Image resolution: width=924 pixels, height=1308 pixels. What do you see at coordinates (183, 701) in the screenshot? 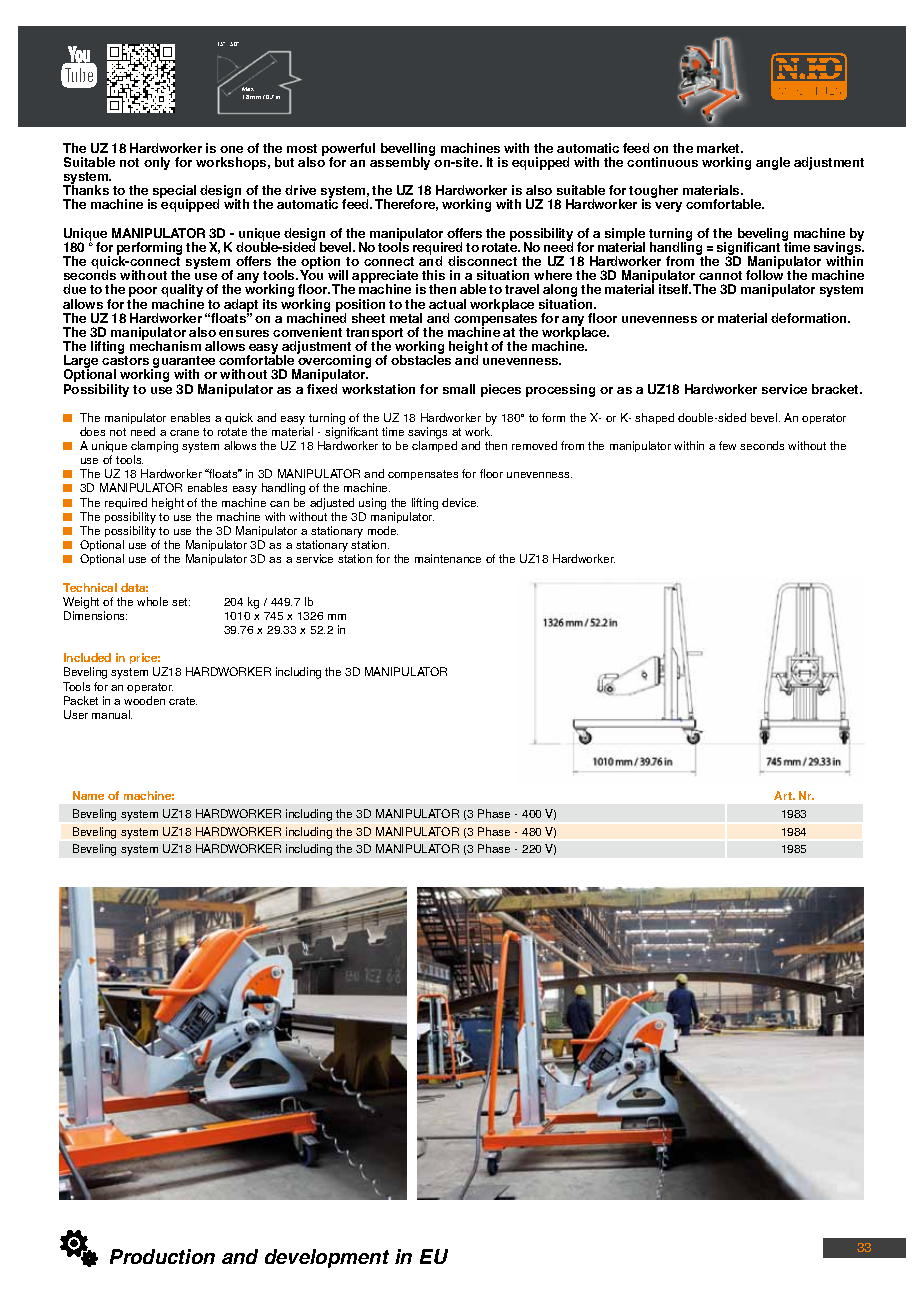
I see `crate` at bounding box center [183, 701].
